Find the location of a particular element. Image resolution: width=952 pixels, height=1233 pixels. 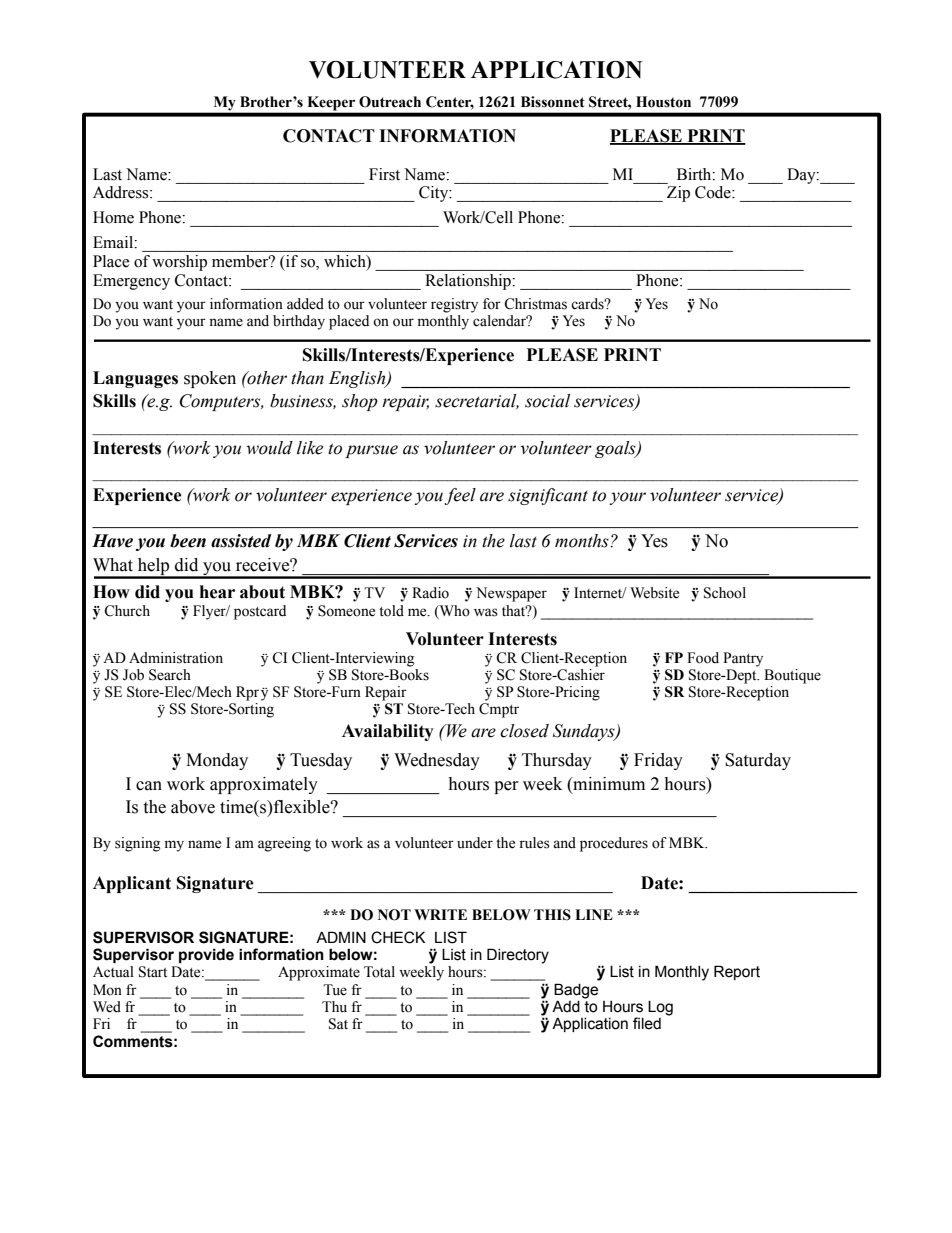

been is located at coordinates (188, 541).
